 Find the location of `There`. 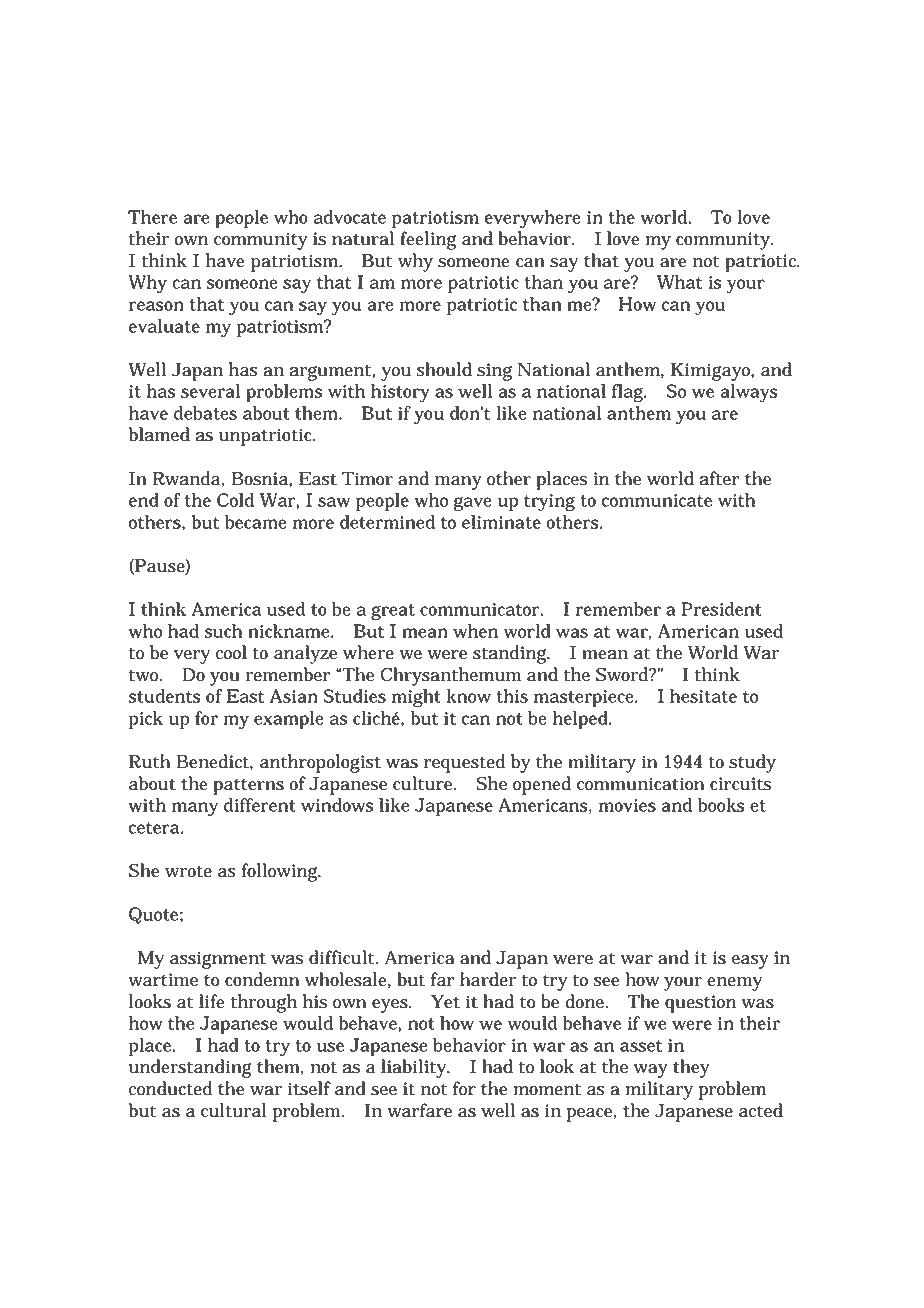

There is located at coordinates (152, 217).
